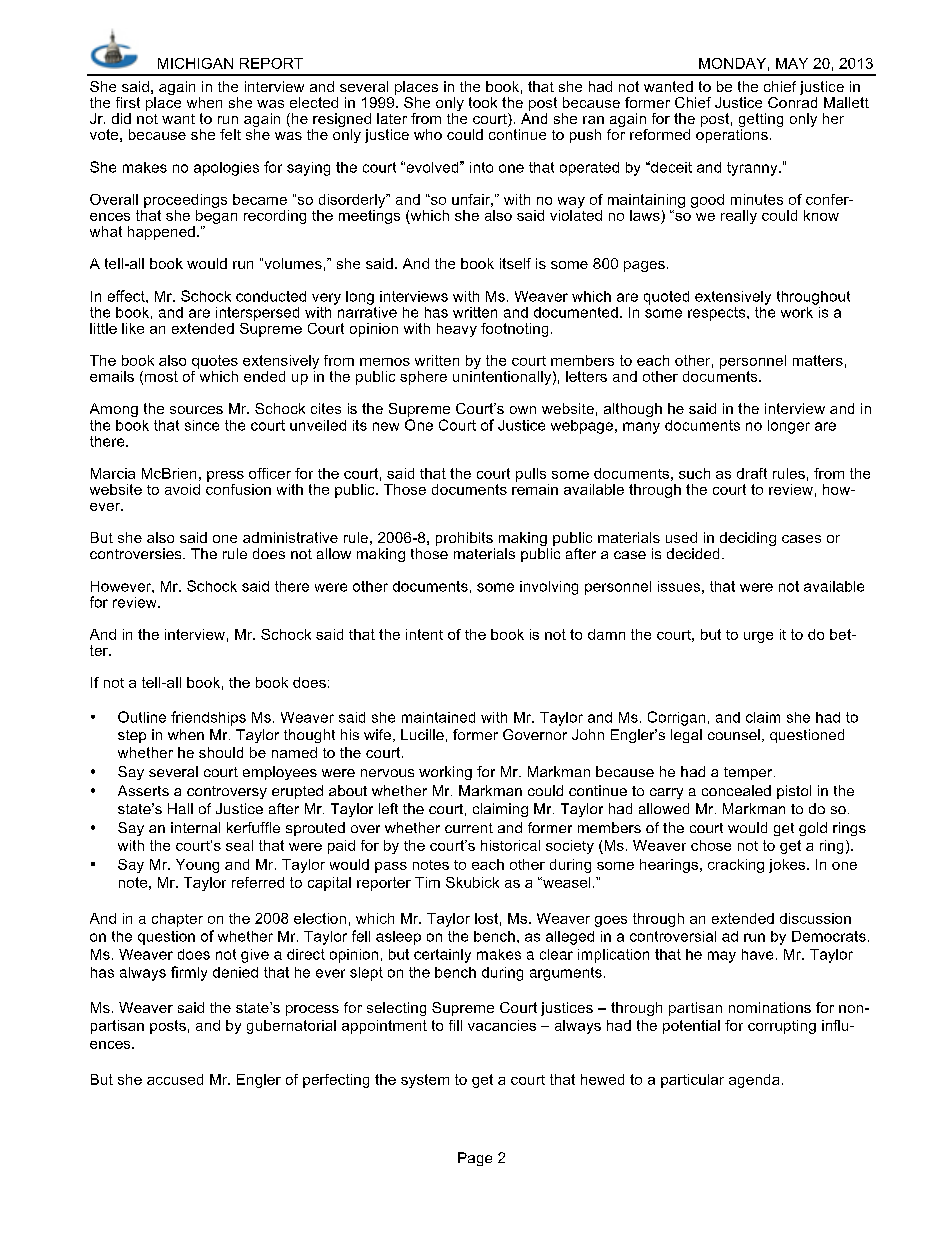  What do you see at coordinates (455, 1025) in the page?
I see `fill` at bounding box center [455, 1025].
